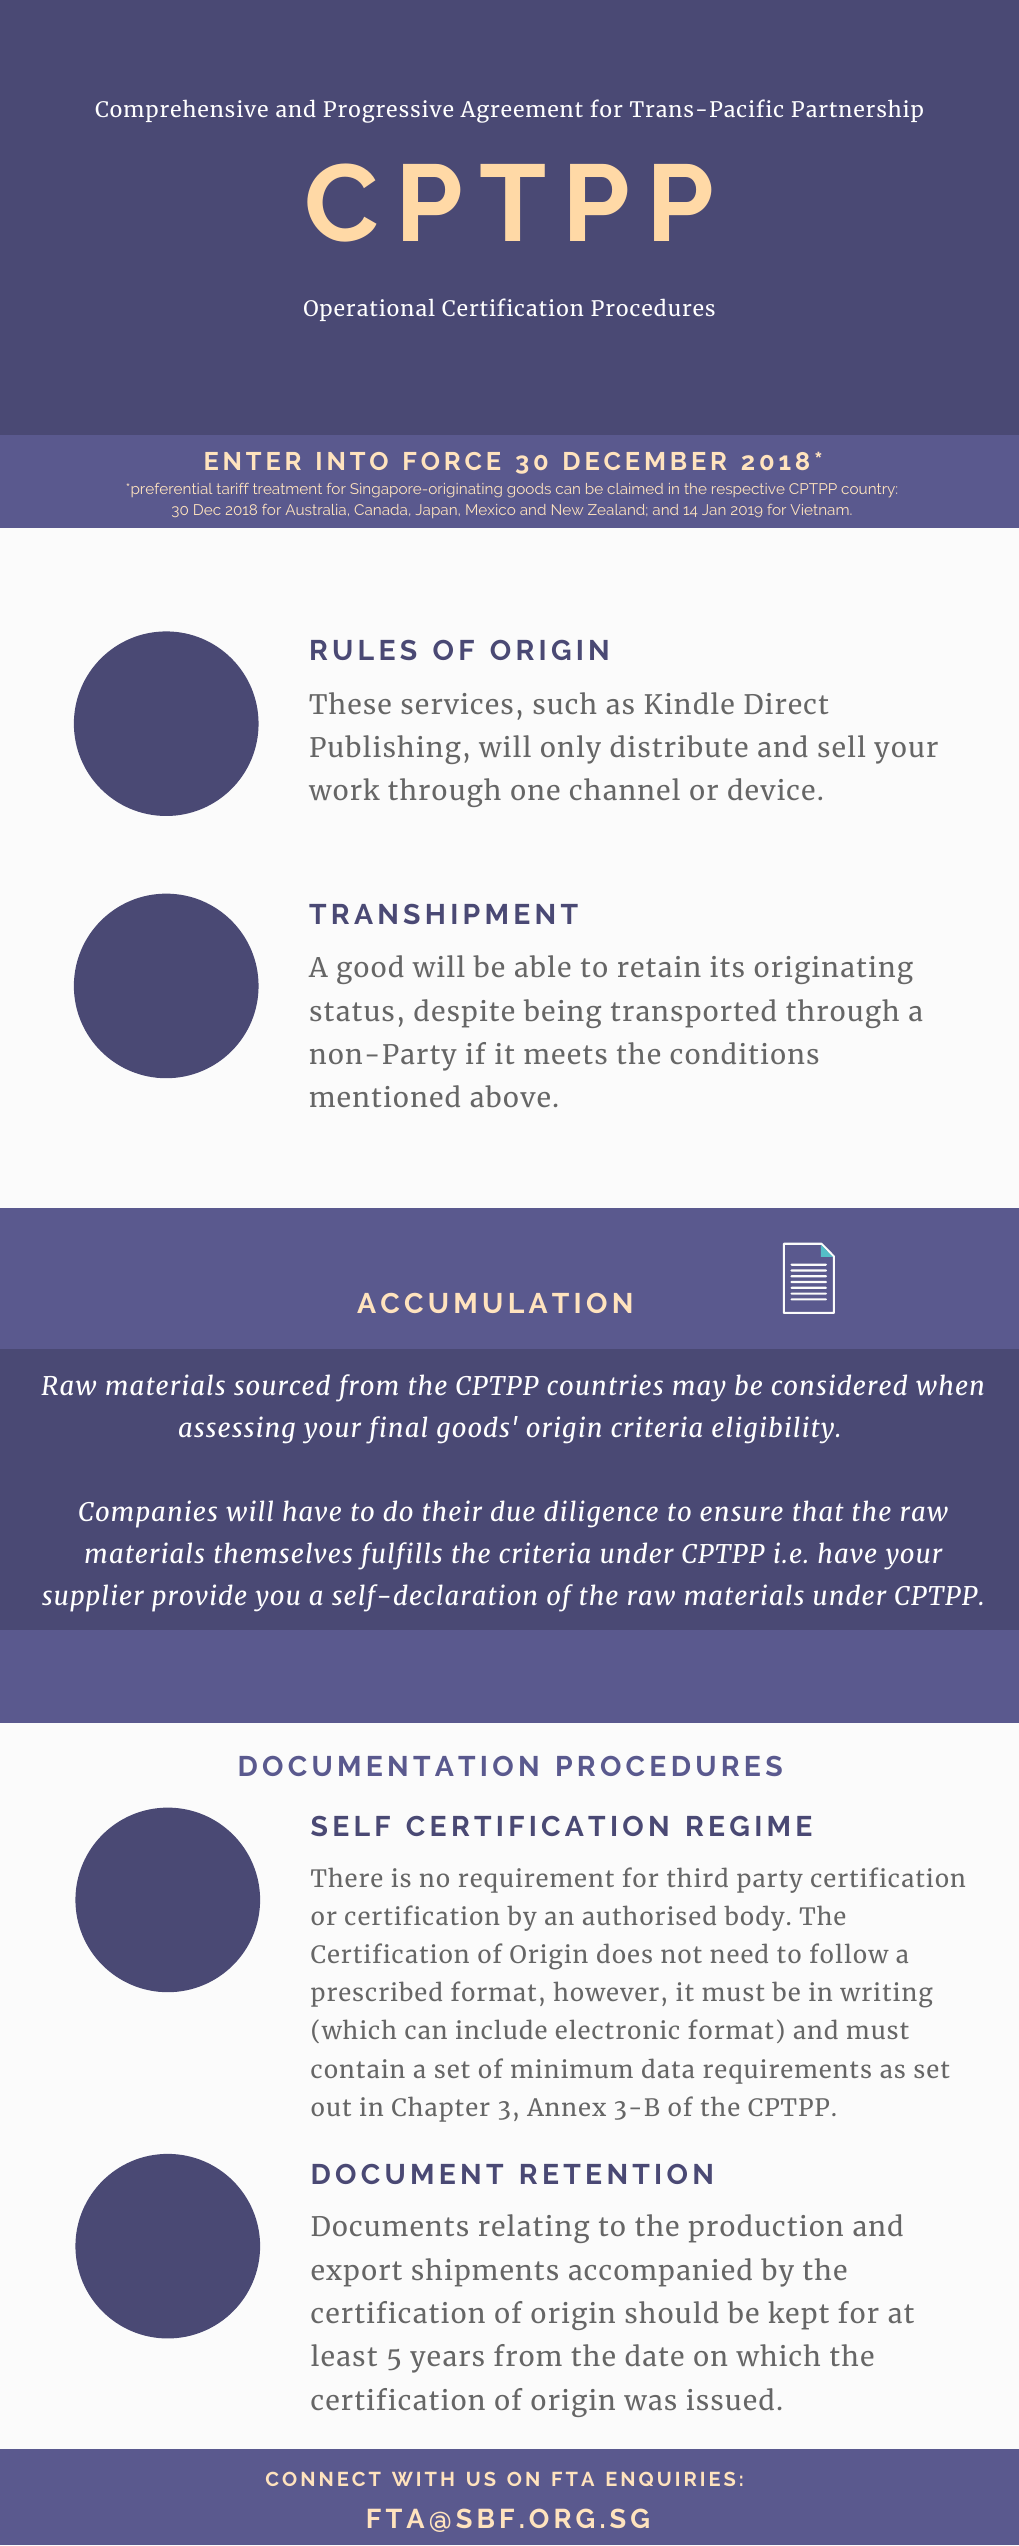 Image resolution: width=1019 pixels, height=2546 pixels. Describe the element at coordinates (857, 110) in the screenshot. I see `Partnership` at that location.
